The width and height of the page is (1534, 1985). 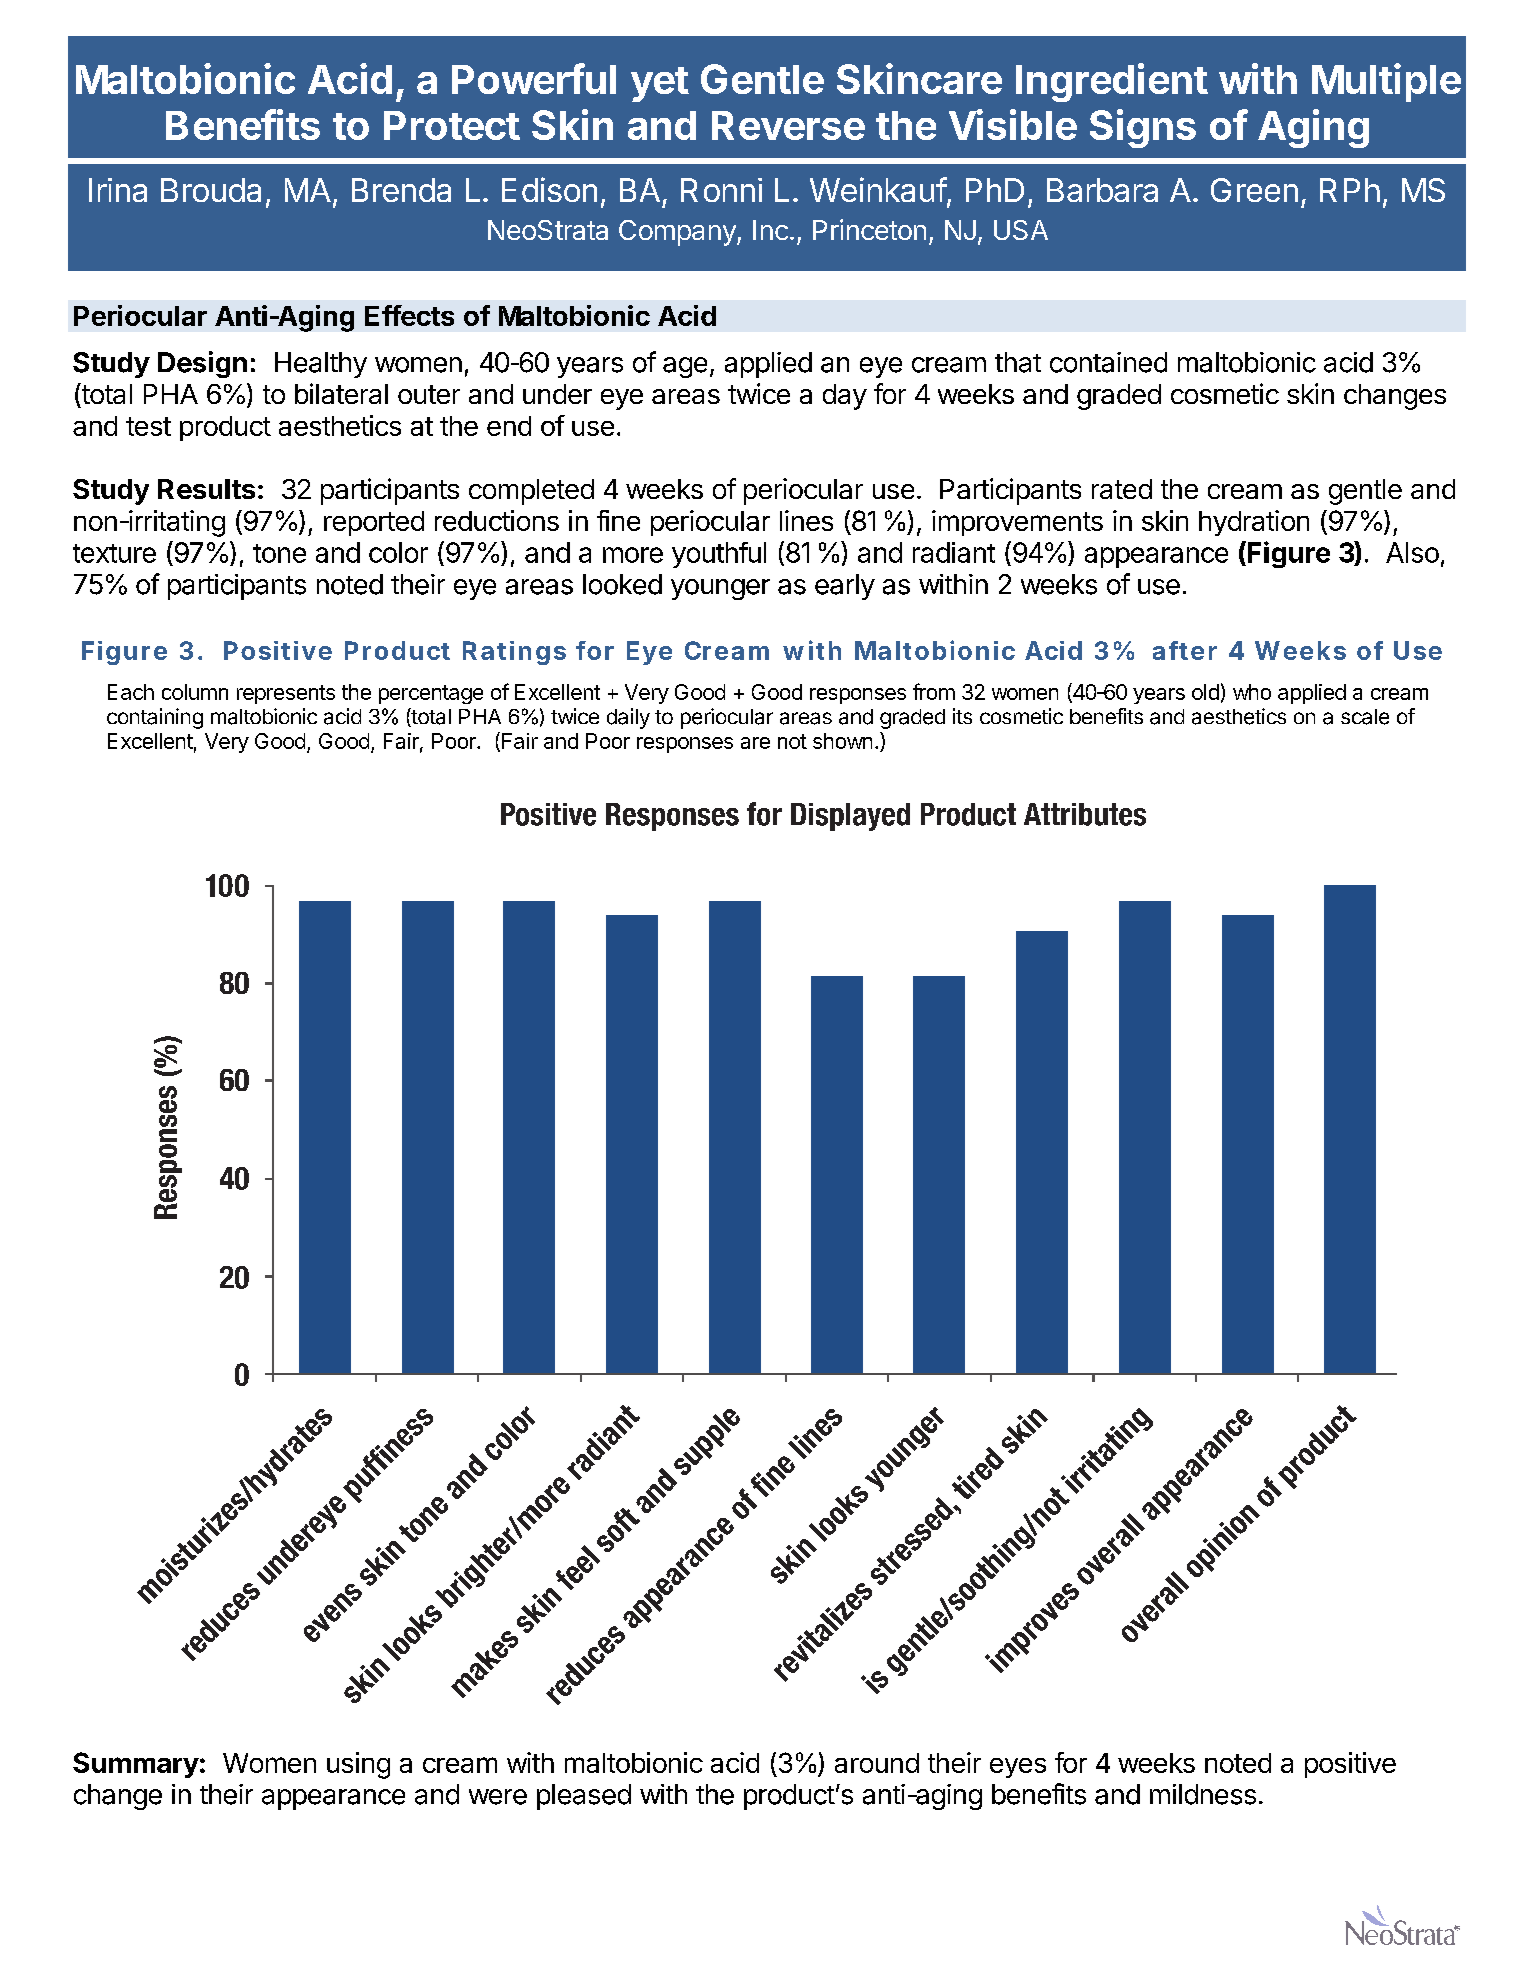 I want to click on Displayed, so click(x=850, y=817).
